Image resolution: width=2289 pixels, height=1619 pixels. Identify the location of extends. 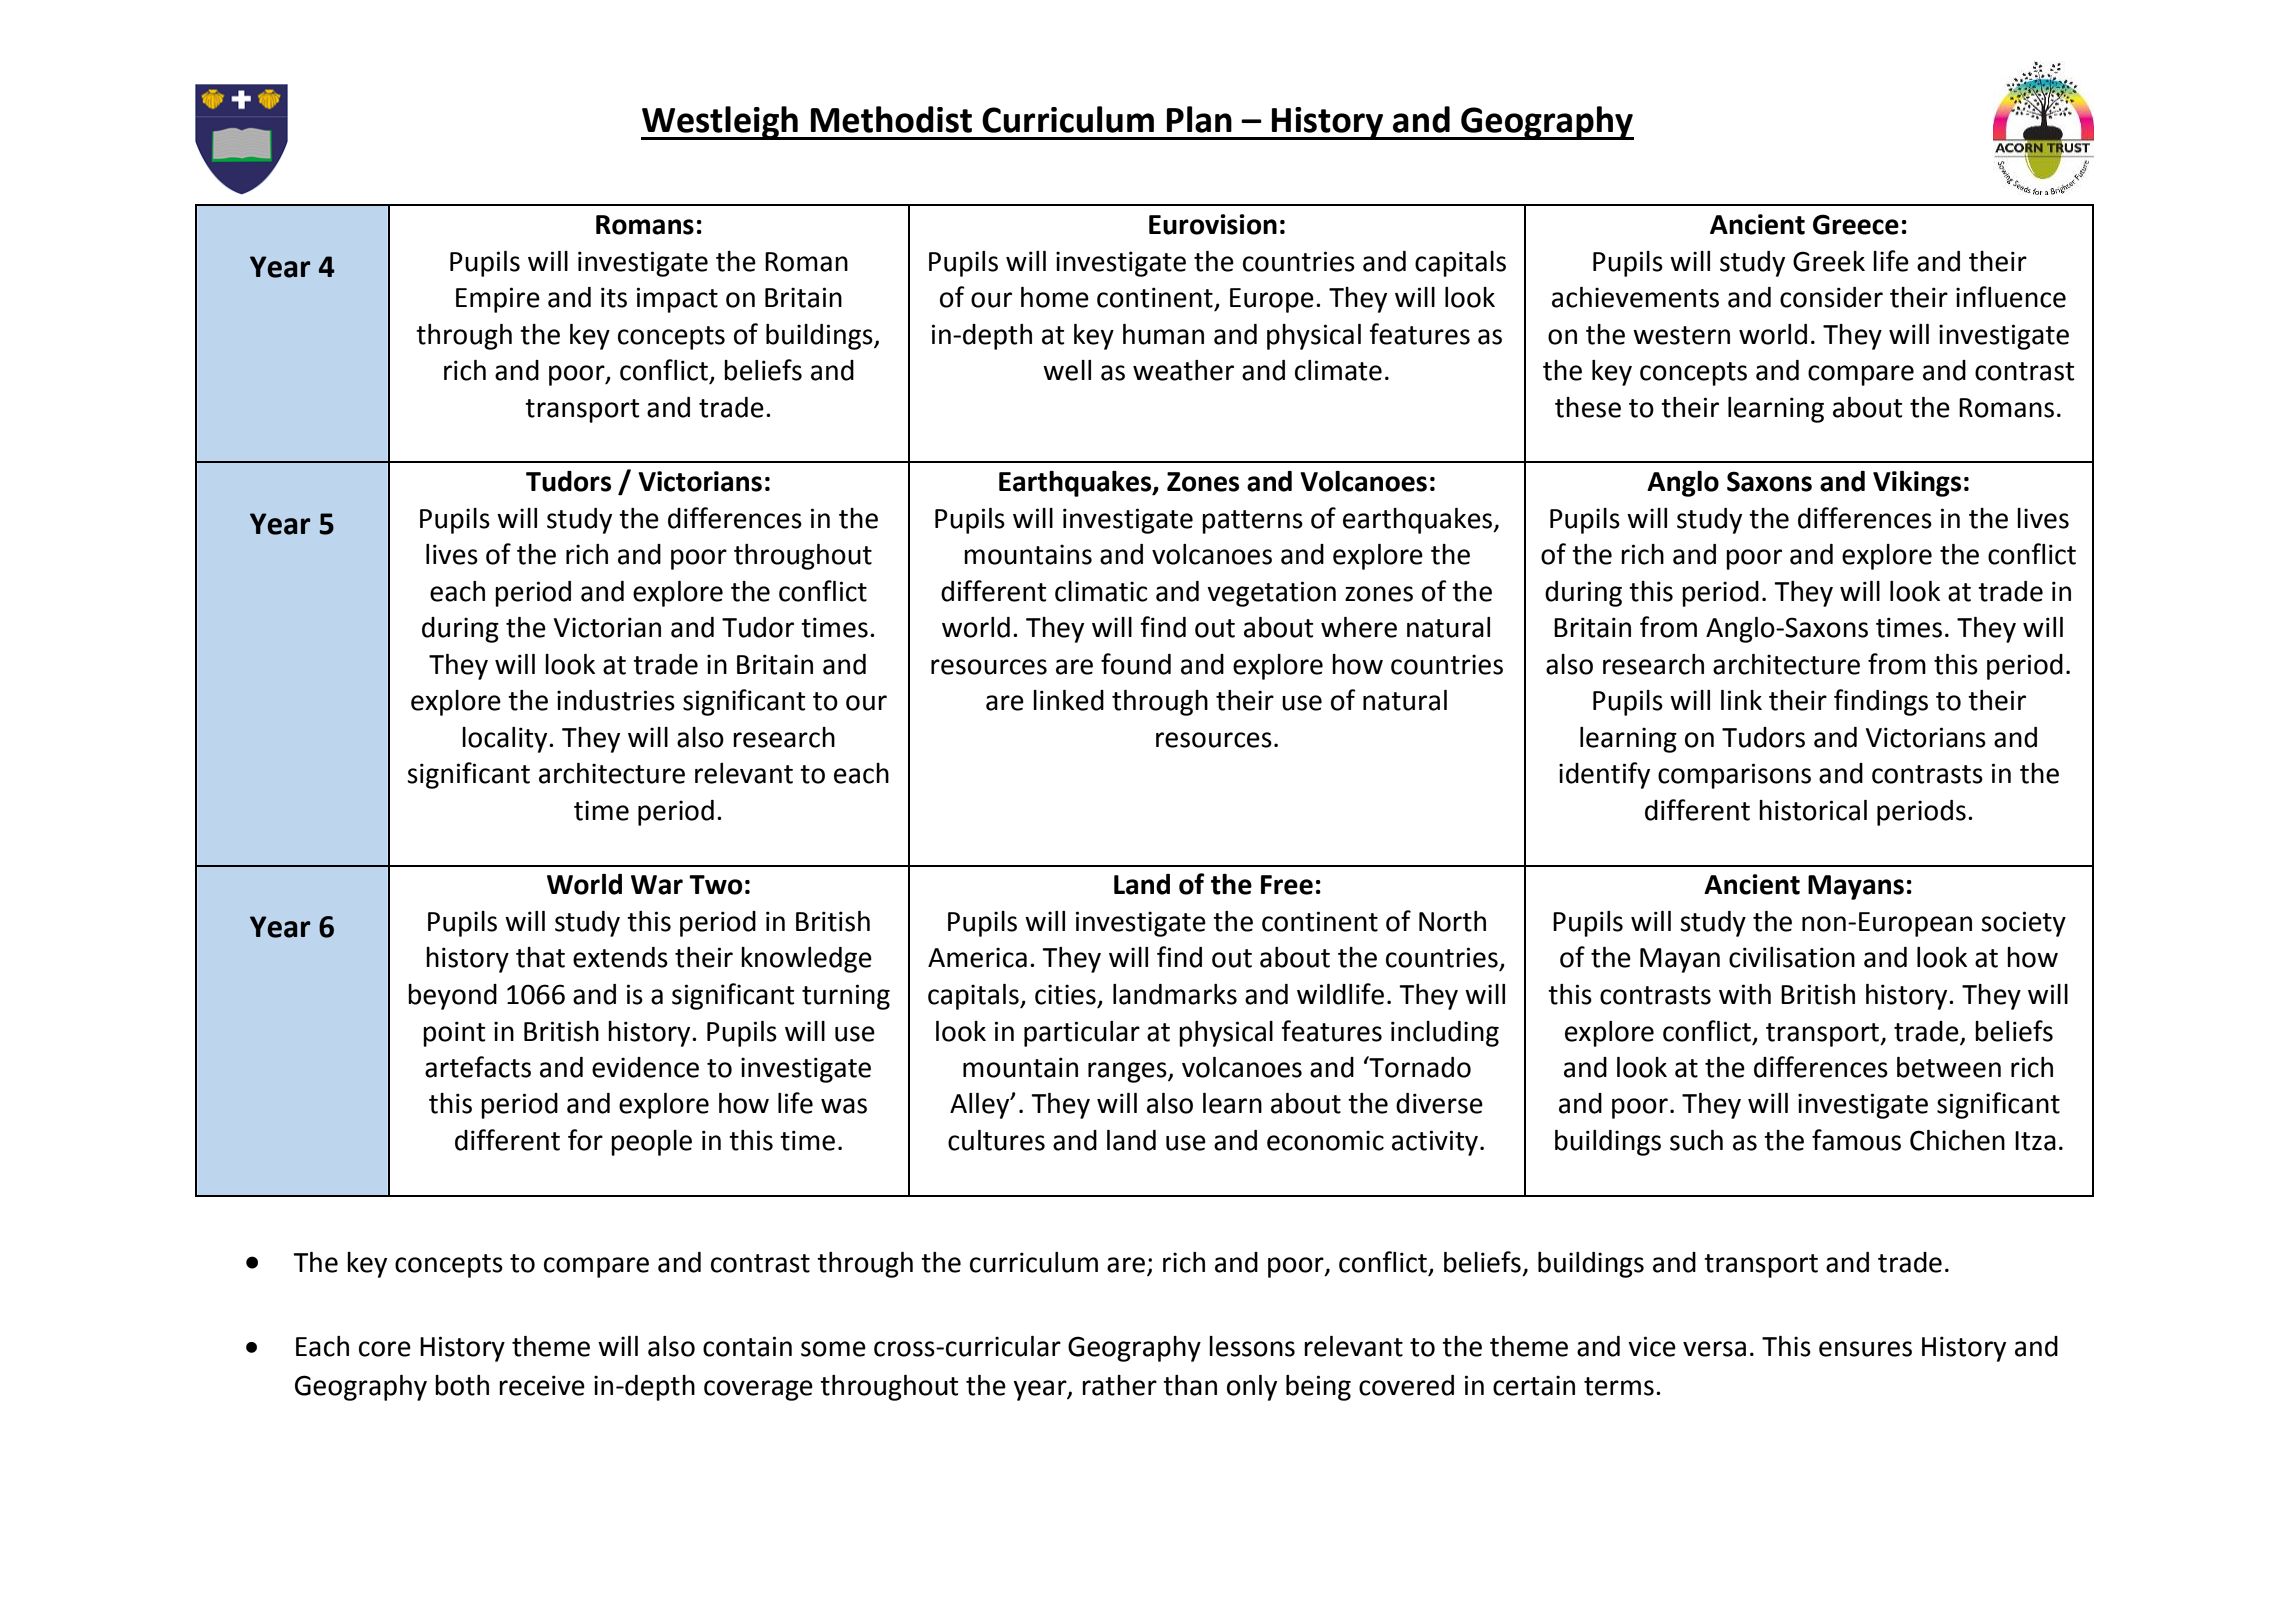
(620, 957).
